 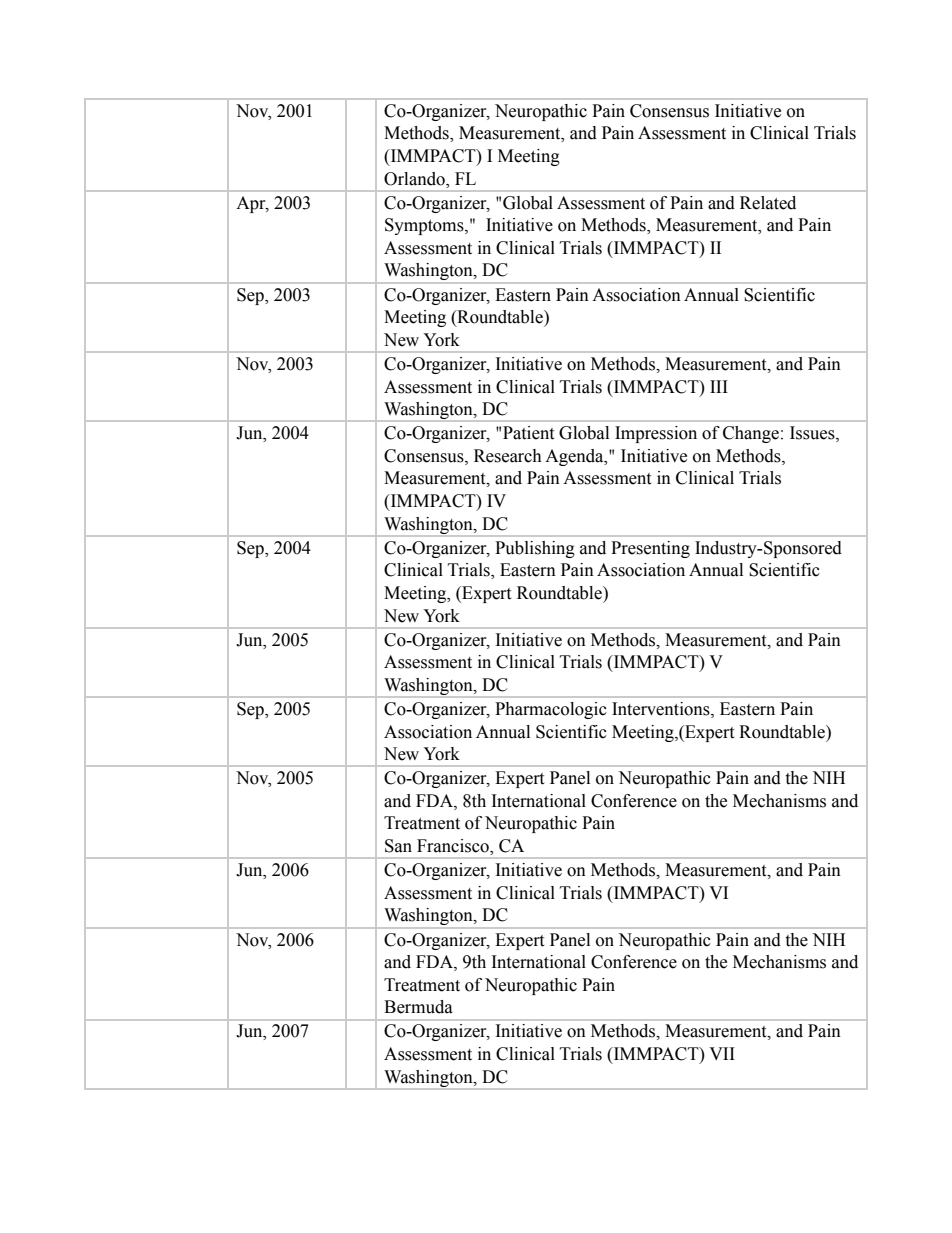 What do you see at coordinates (418, 1007) in the screenshot?
I see `Bermuda` at bounding box center [418, 1007].
